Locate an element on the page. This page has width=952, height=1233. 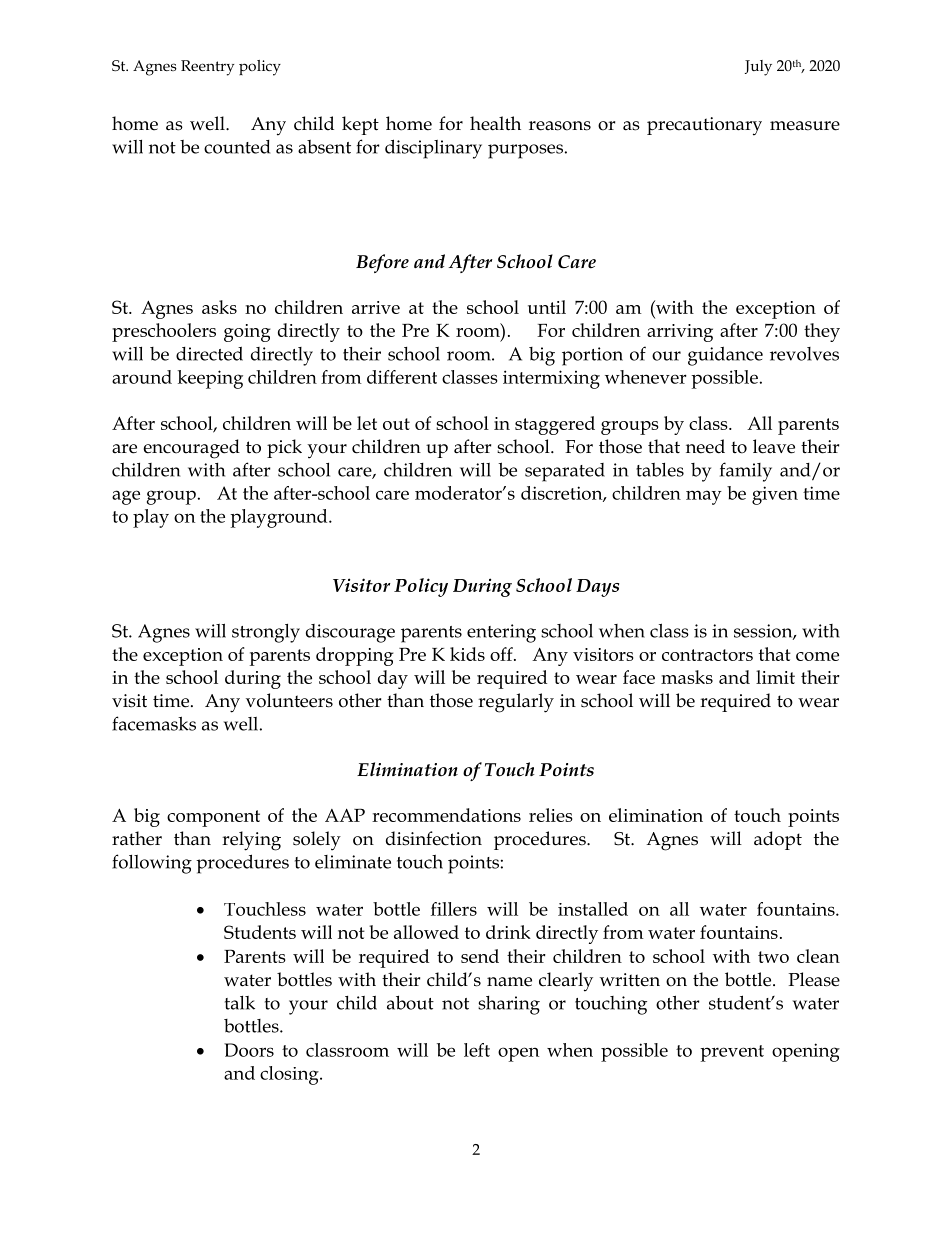
left is located at coordinates (477, 1050).
